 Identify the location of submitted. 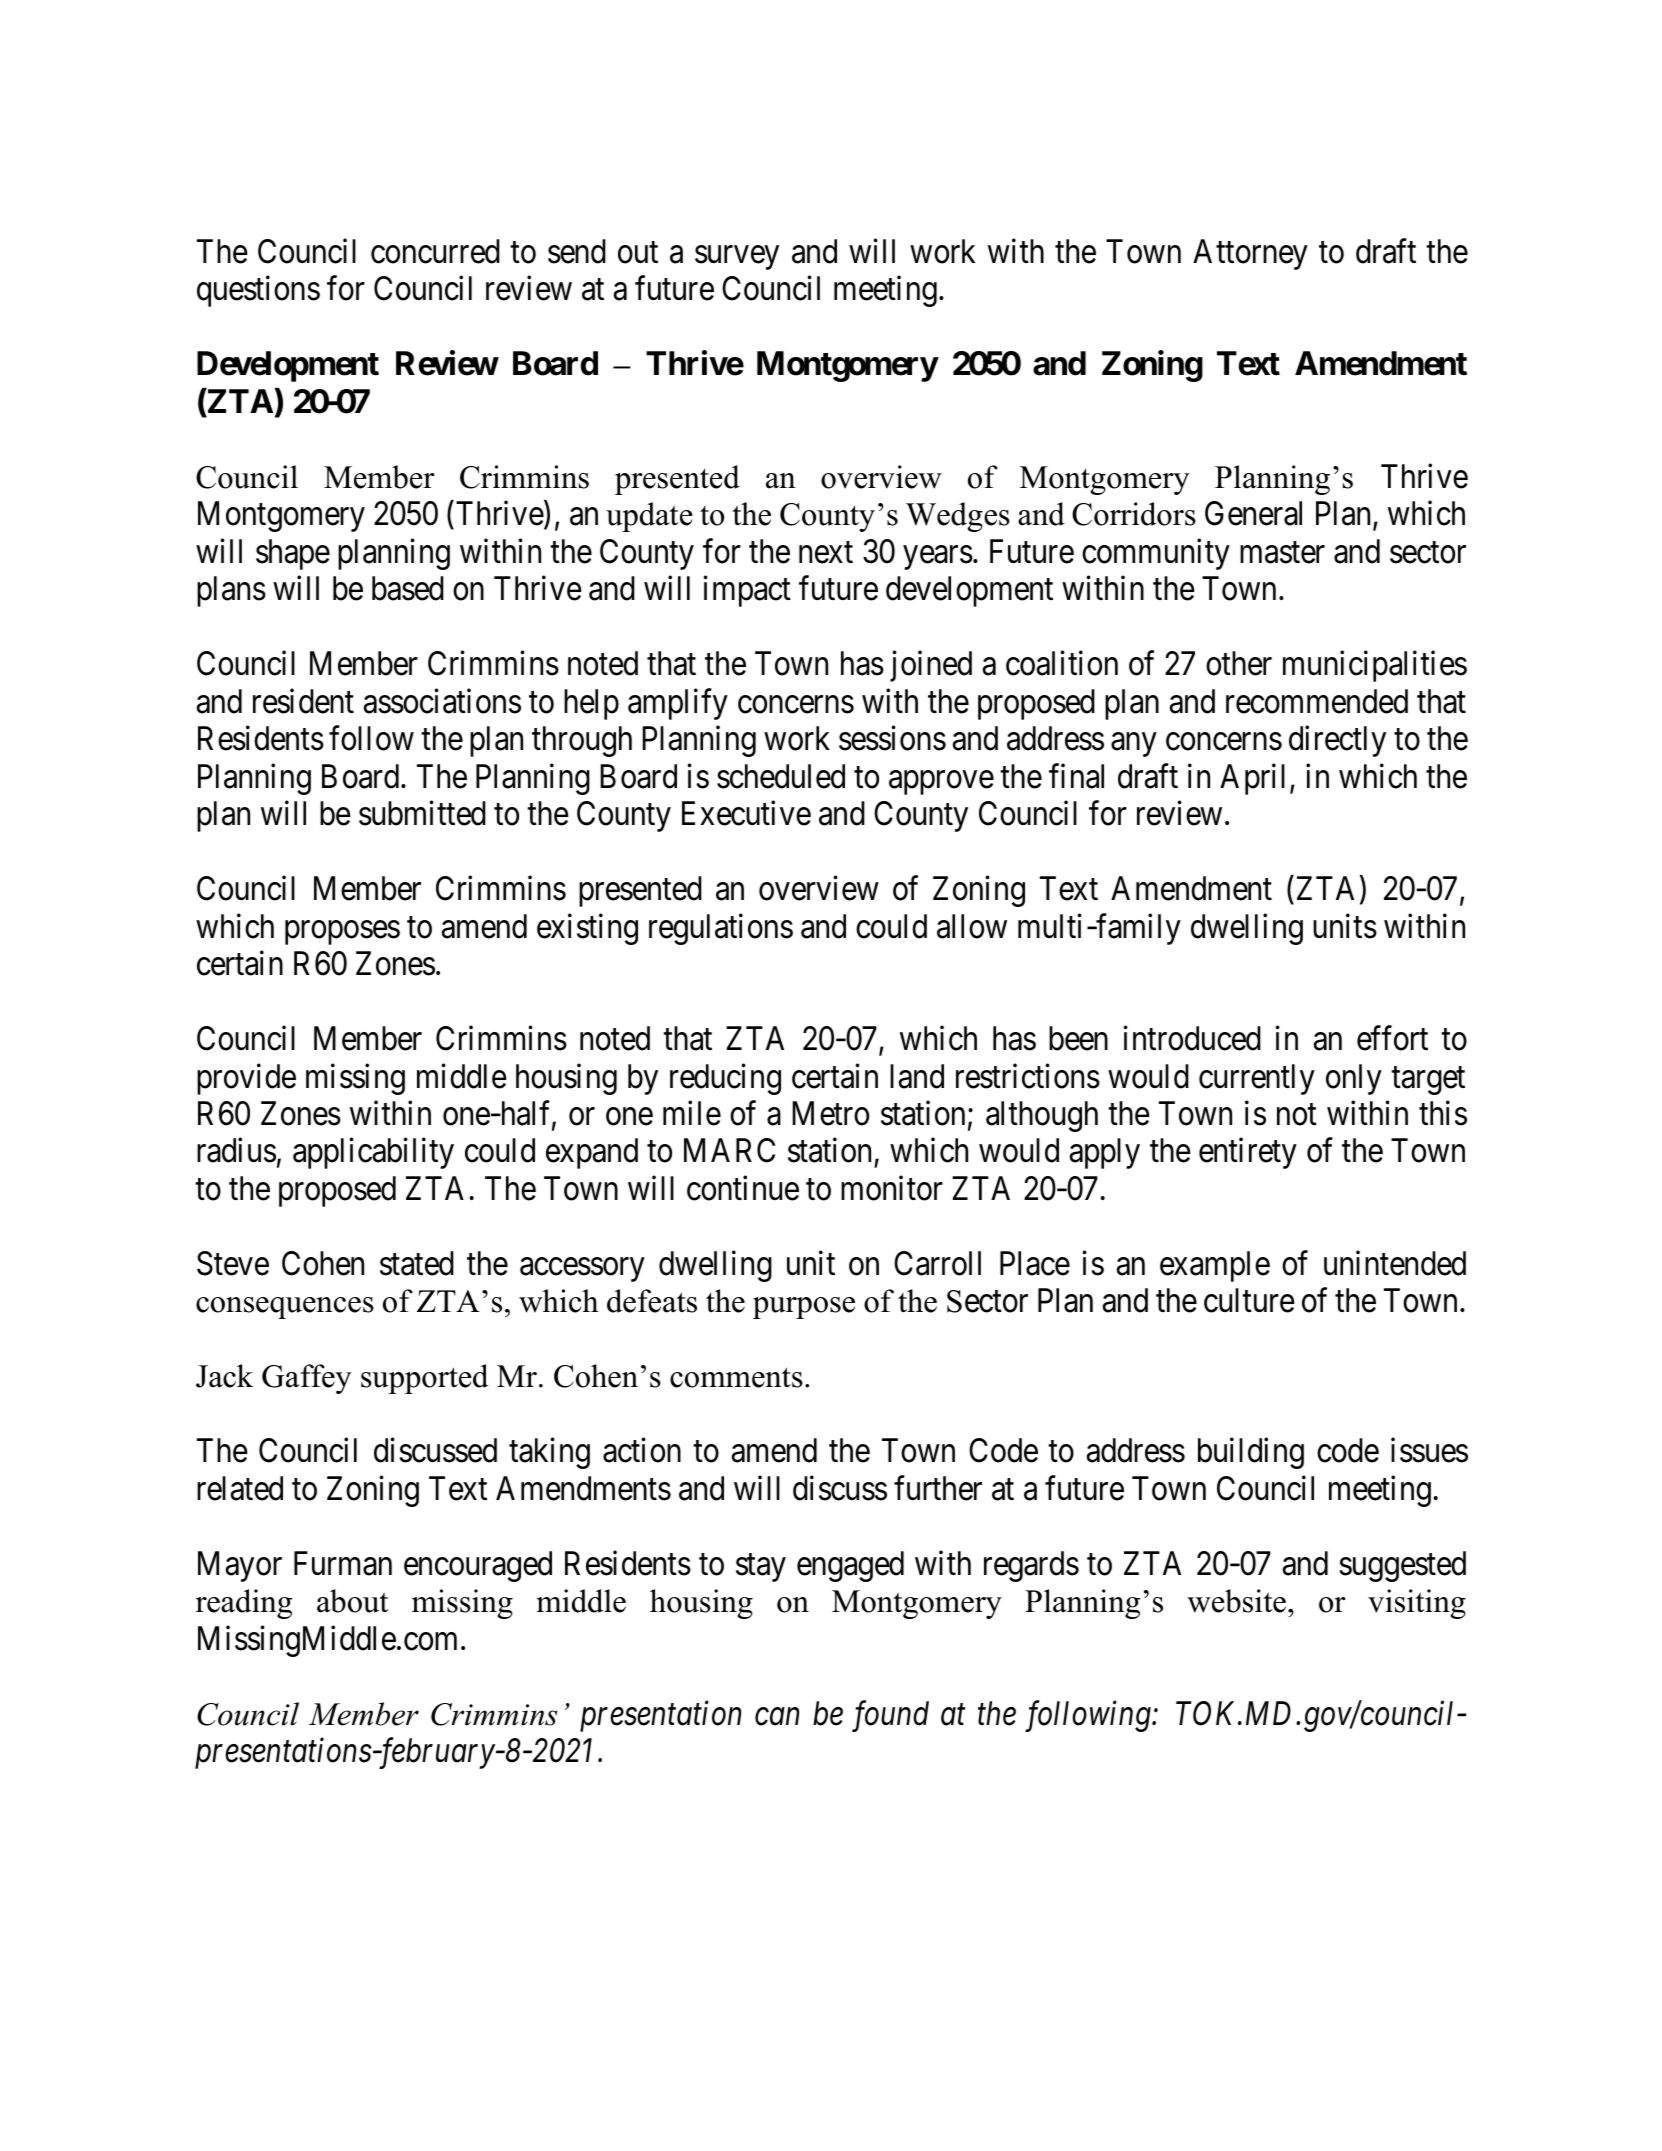
(422, 813).
